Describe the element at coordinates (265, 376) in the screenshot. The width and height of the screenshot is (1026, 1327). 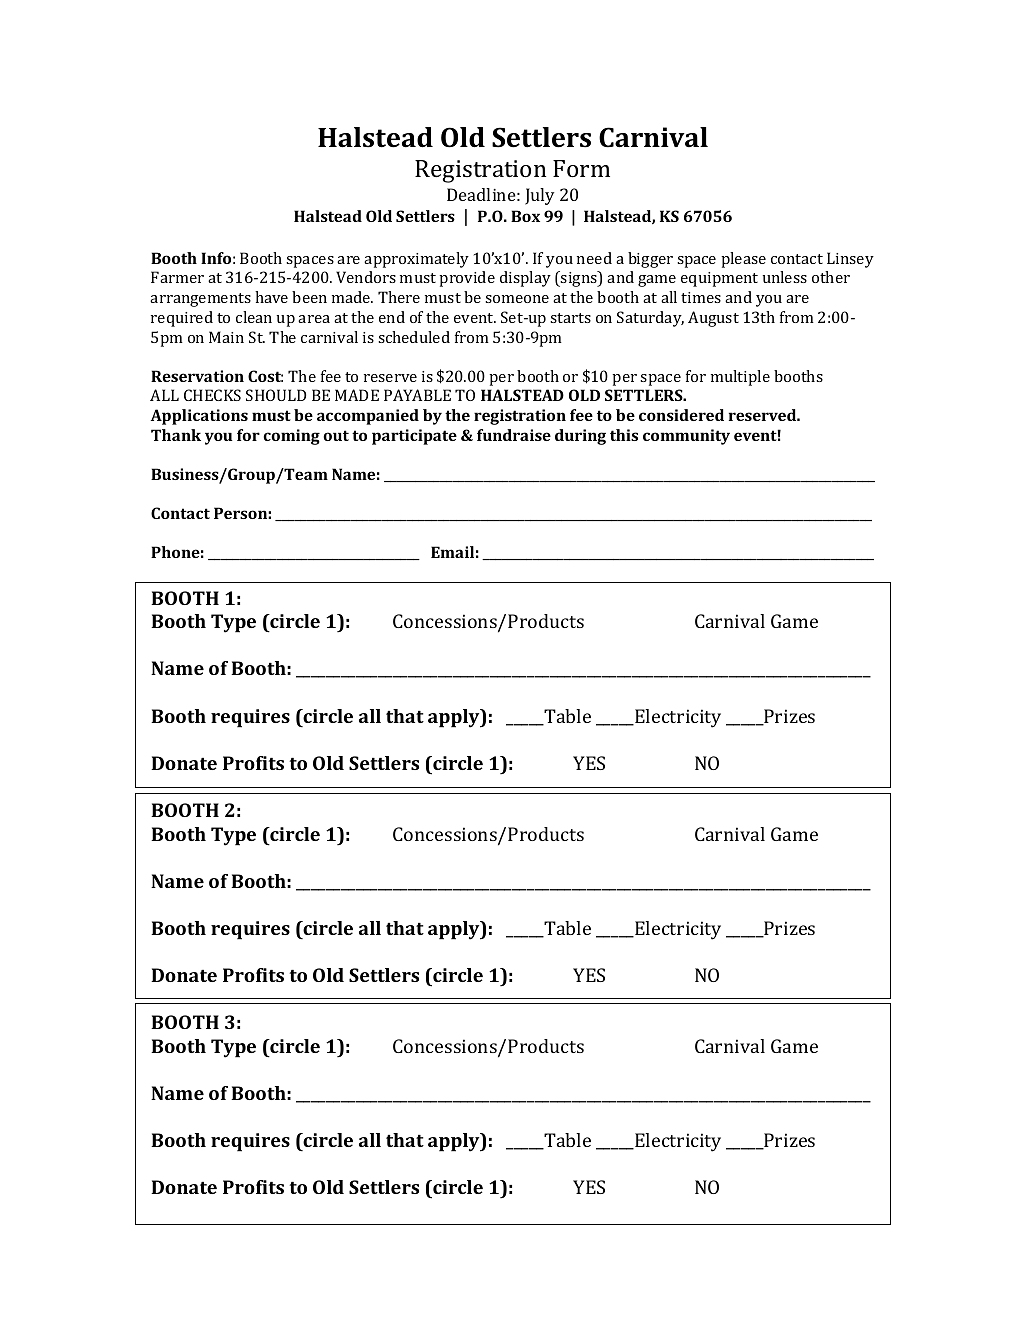
I see `Cost` at that location.
